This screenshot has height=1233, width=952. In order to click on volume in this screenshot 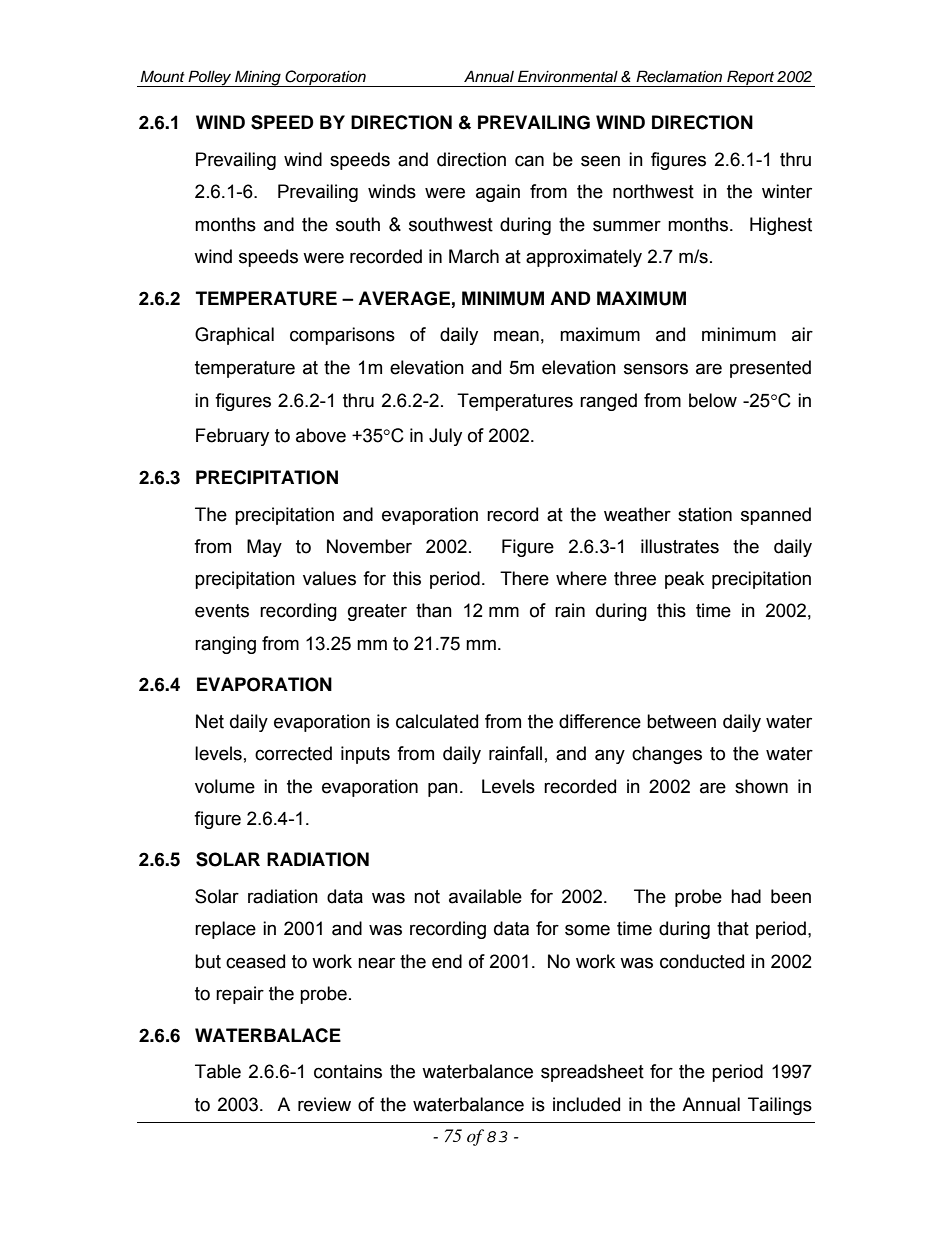, I will do `click(225, 786)`.
